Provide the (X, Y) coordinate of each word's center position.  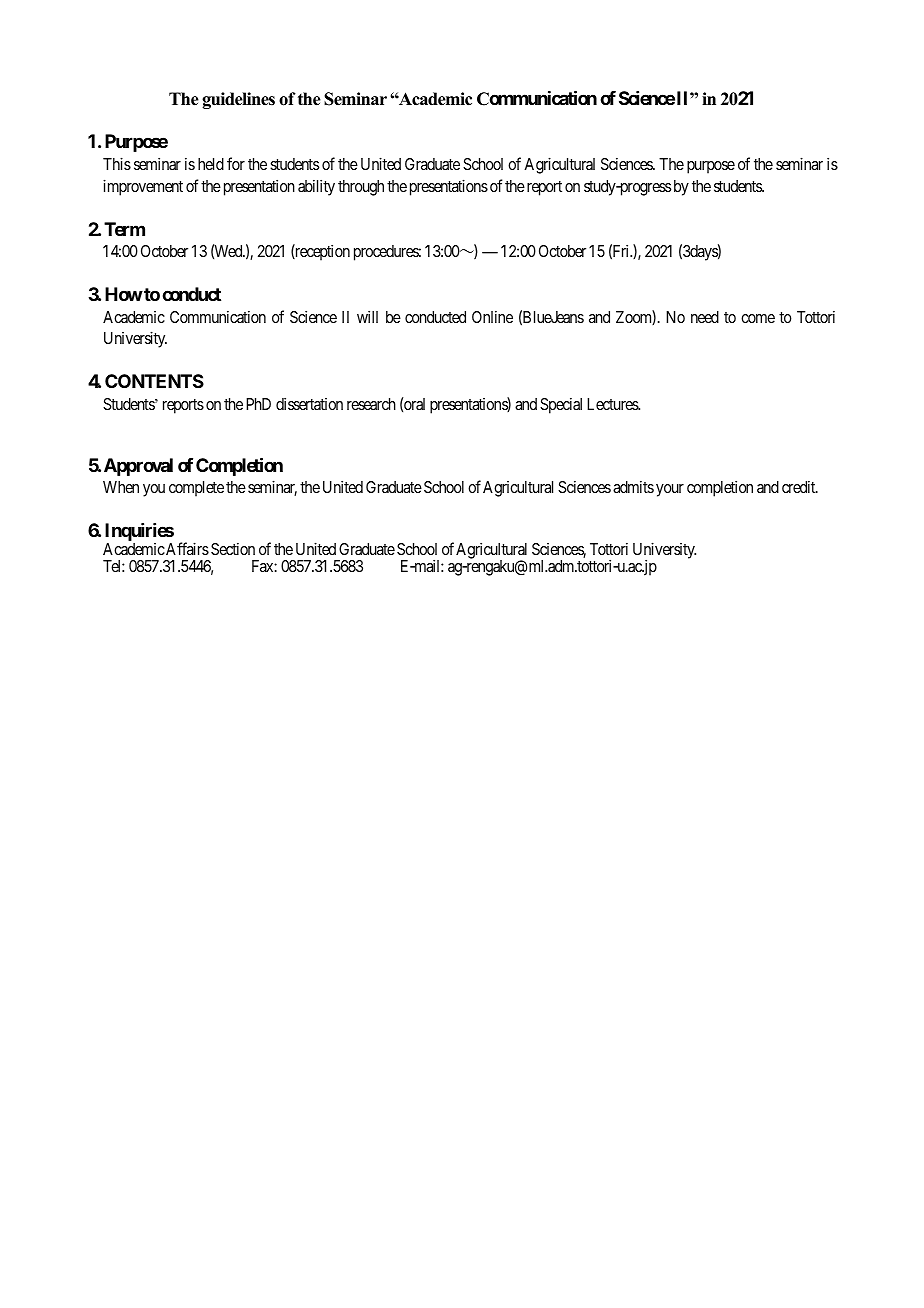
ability (316, 187)
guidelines (238, 100)
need (705, 317)
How (124, 294)
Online (492, 316)
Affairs (187, 548)
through (361, 188)
